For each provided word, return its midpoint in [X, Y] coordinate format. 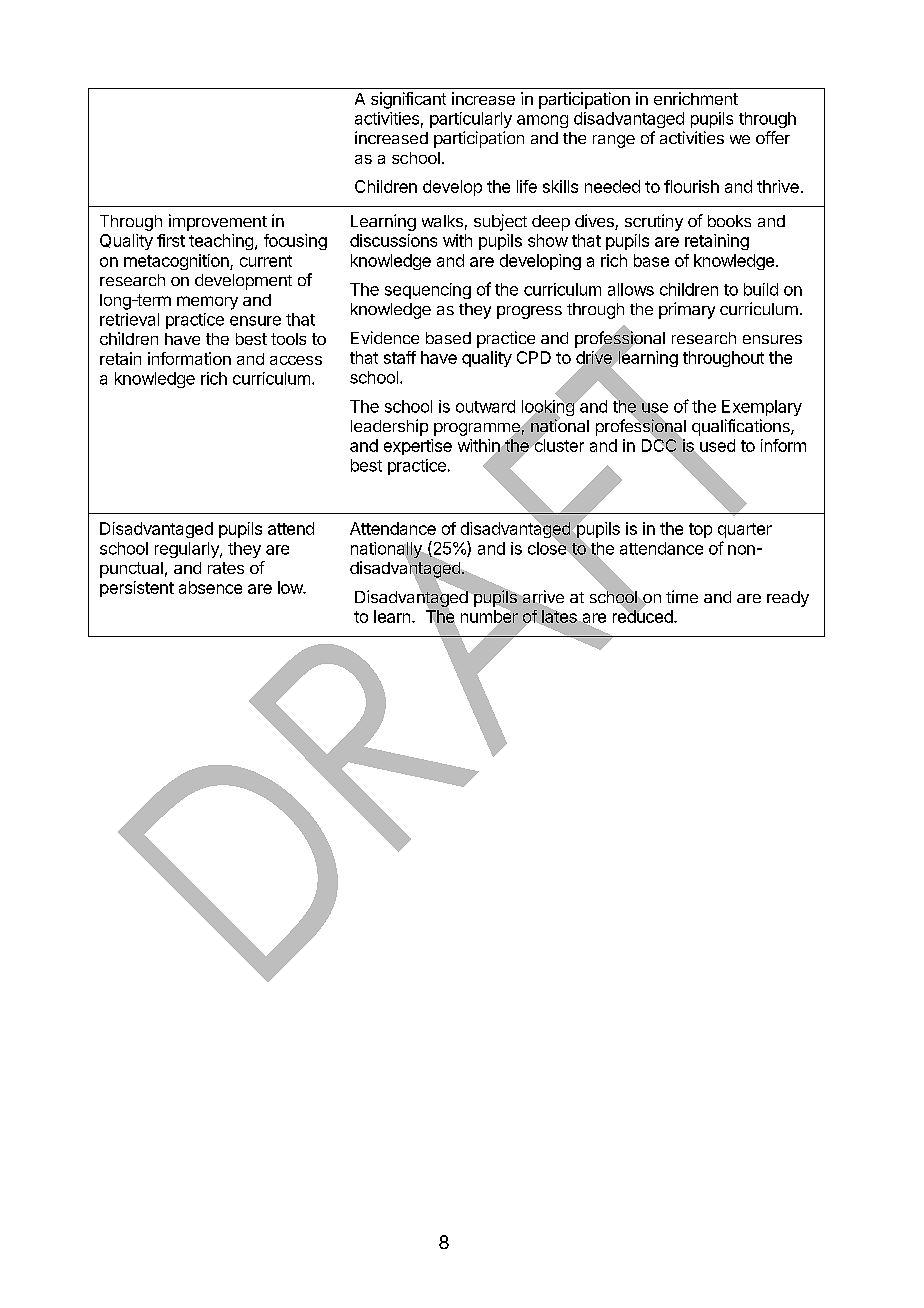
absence [210, 587]
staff [400, 357]
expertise [418, 447]
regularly [188, 550]
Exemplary [762, 408]
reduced [643, 615]
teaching [221, 242]
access [296, 360]
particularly [471, 120]
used [716, 447]
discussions [393, 240]
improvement [218, 222]
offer [773, 137]
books [729, 221]
